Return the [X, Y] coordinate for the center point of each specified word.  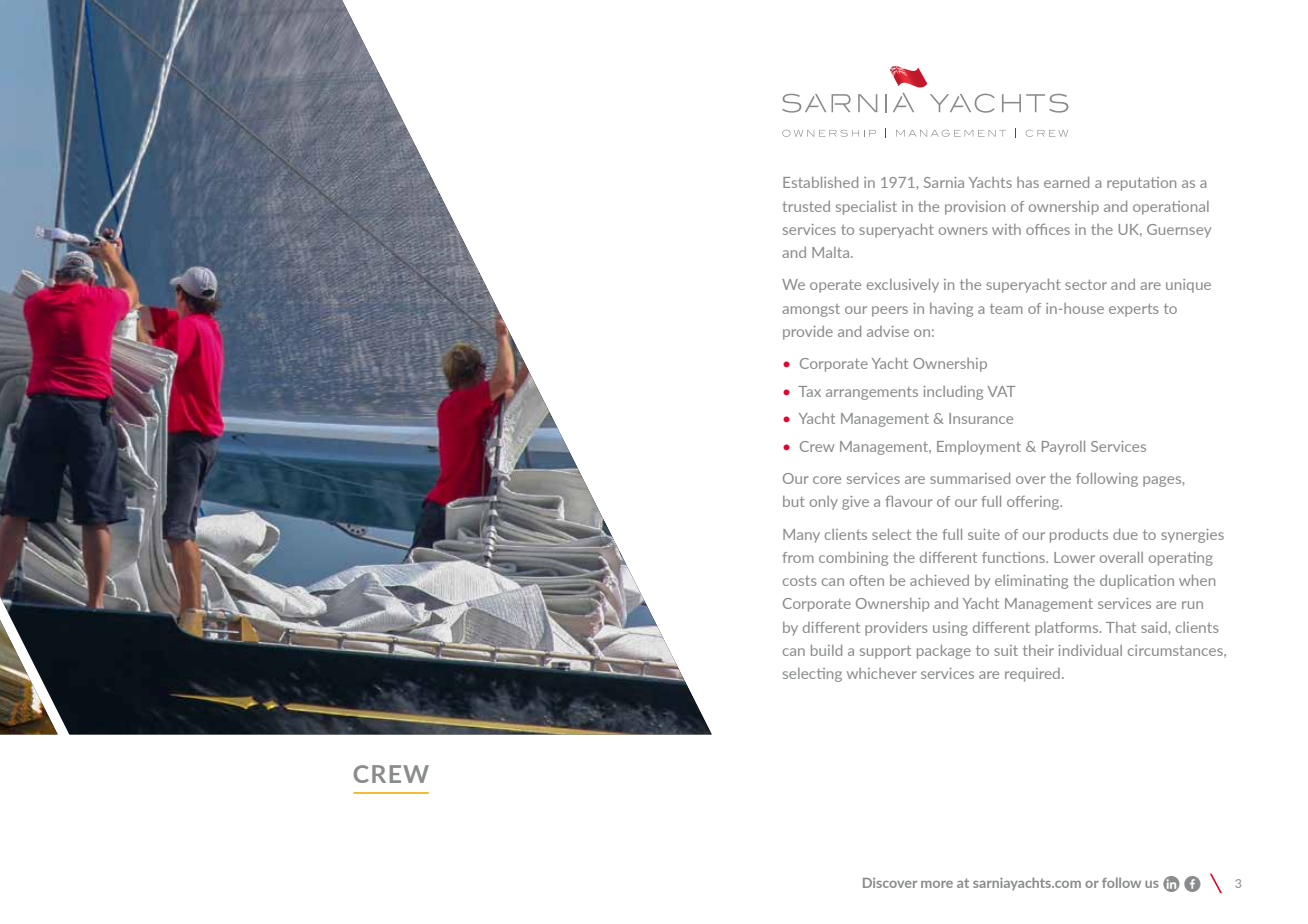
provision [975, 208]
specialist [866, 208]
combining [853, 559]
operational [1171, 208]
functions [1015, 557]
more [937, 884]
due [1125, 534]
